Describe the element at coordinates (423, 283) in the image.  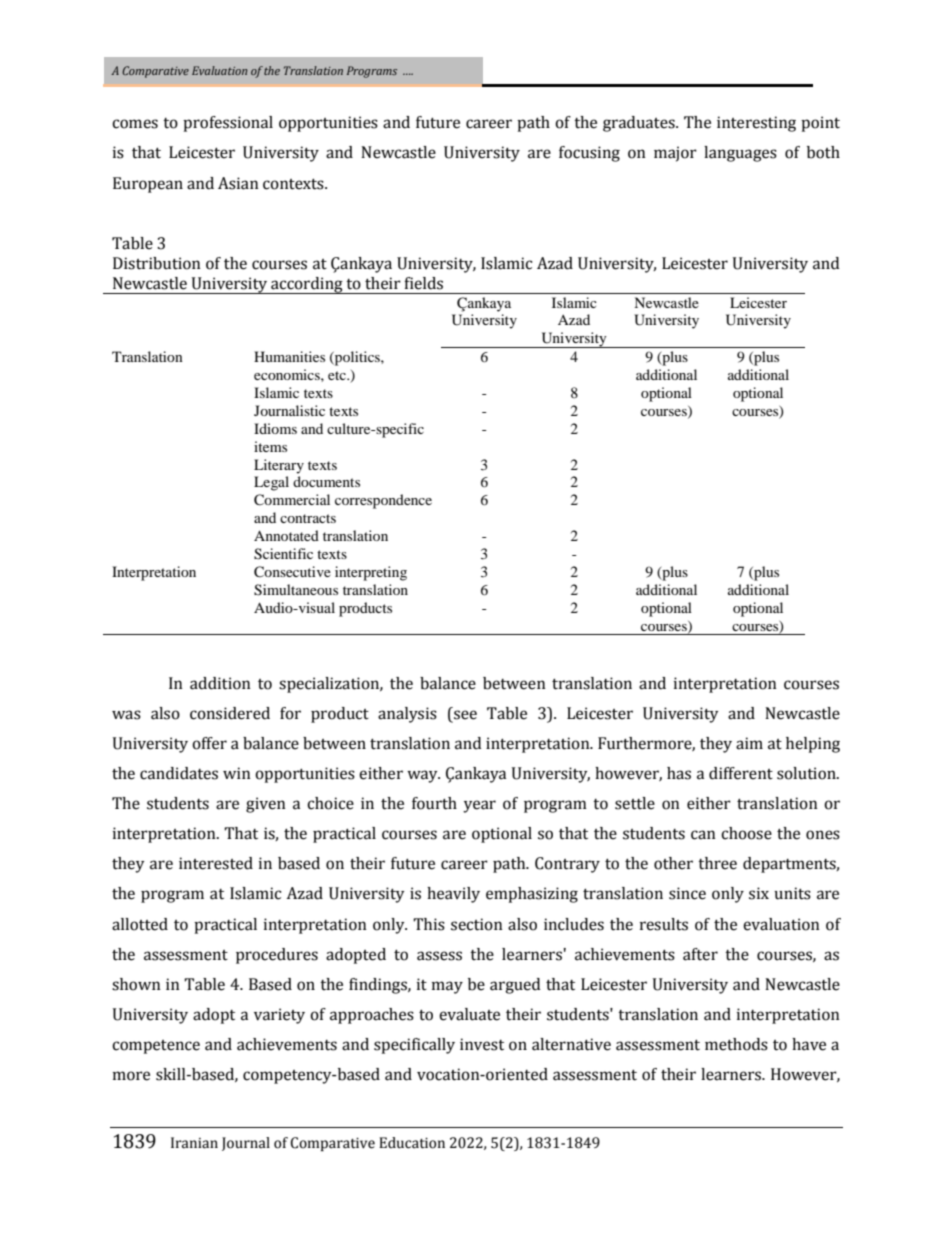
I see `fields` at that location.
